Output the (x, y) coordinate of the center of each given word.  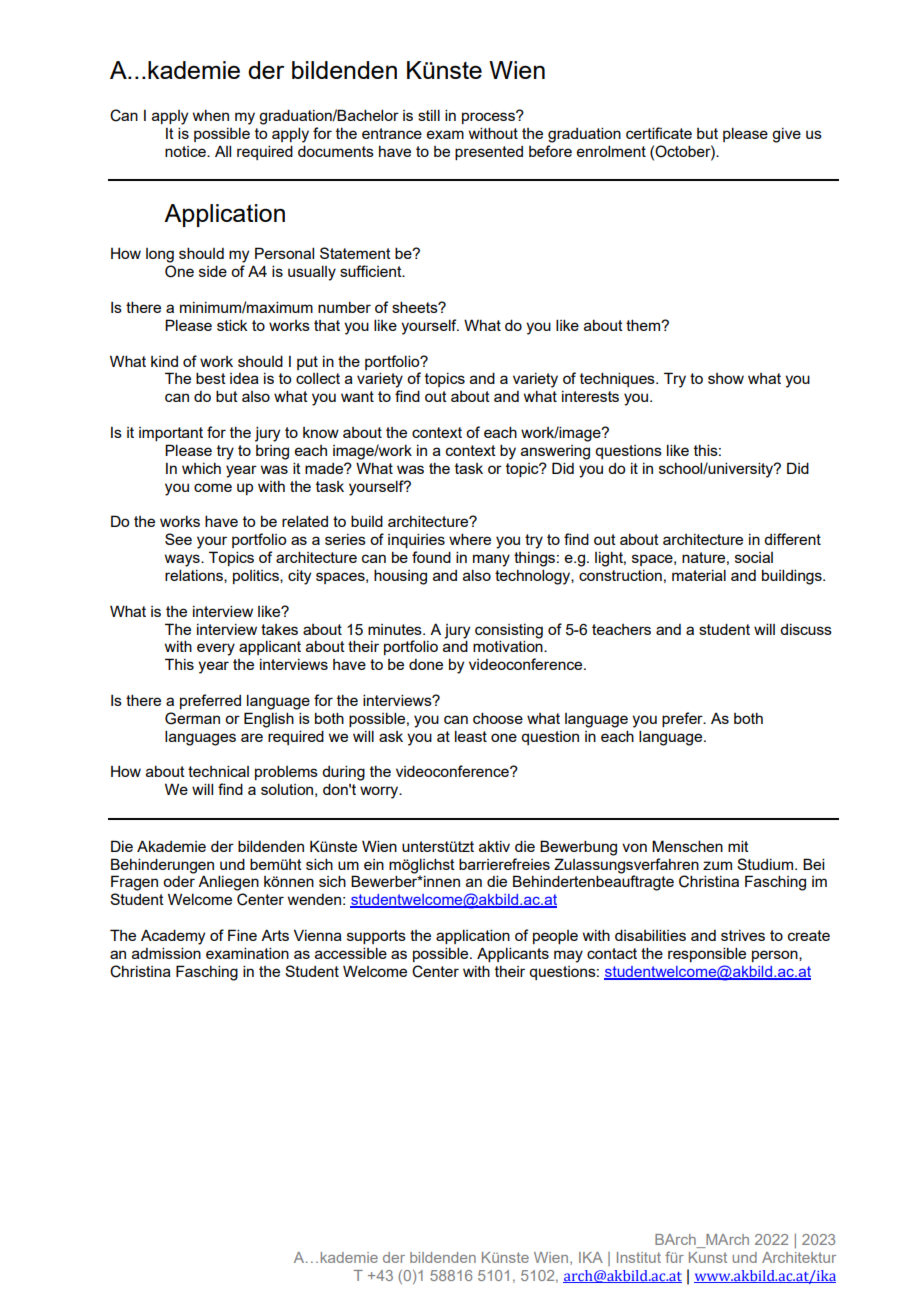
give (786, 135)
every (216, 649)
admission (166, 953)
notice (186, 151)
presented (489, 153)
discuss (806, 629)
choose (498, 718)
